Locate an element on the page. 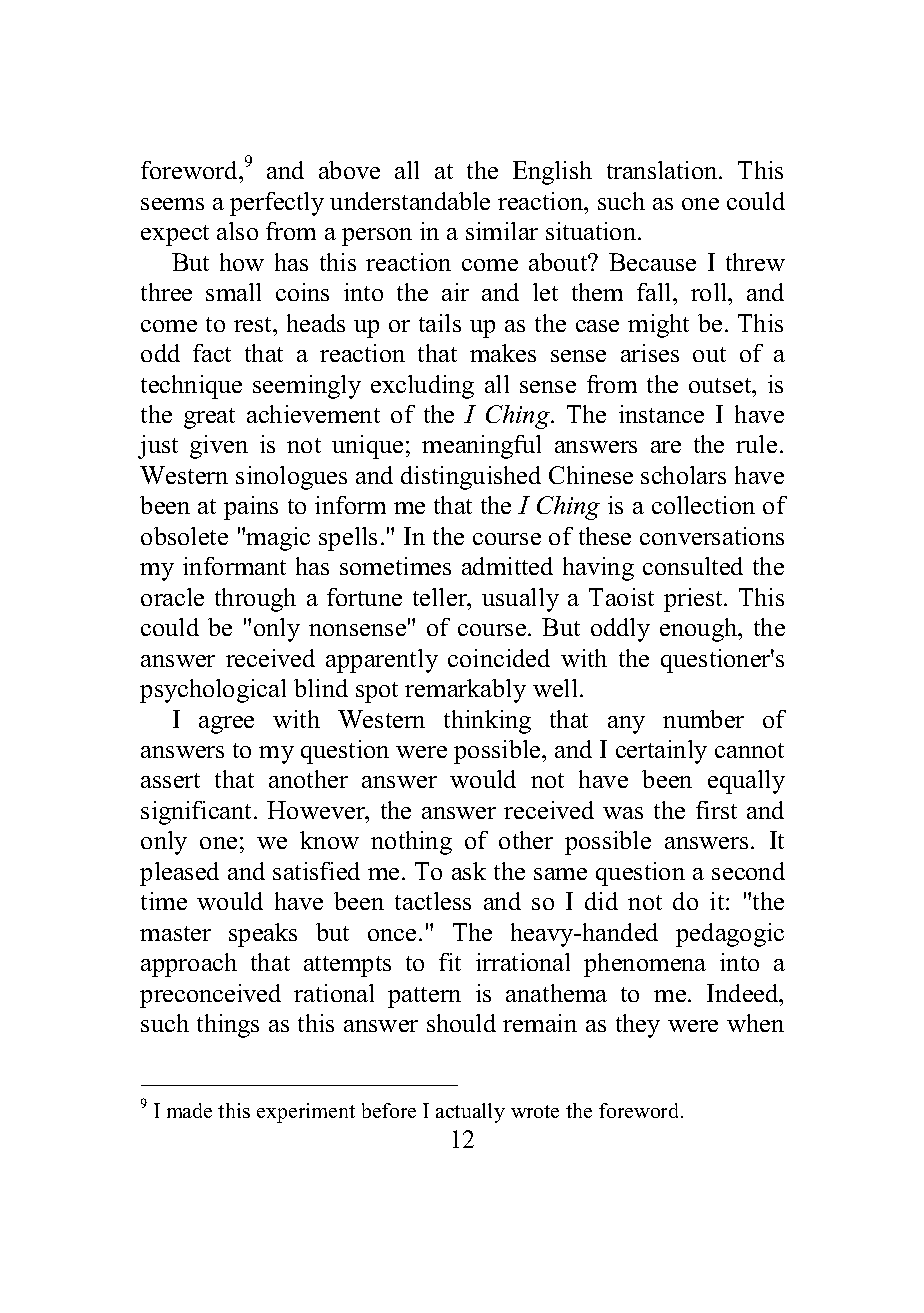  collection is located at coordinates (703, 505).
